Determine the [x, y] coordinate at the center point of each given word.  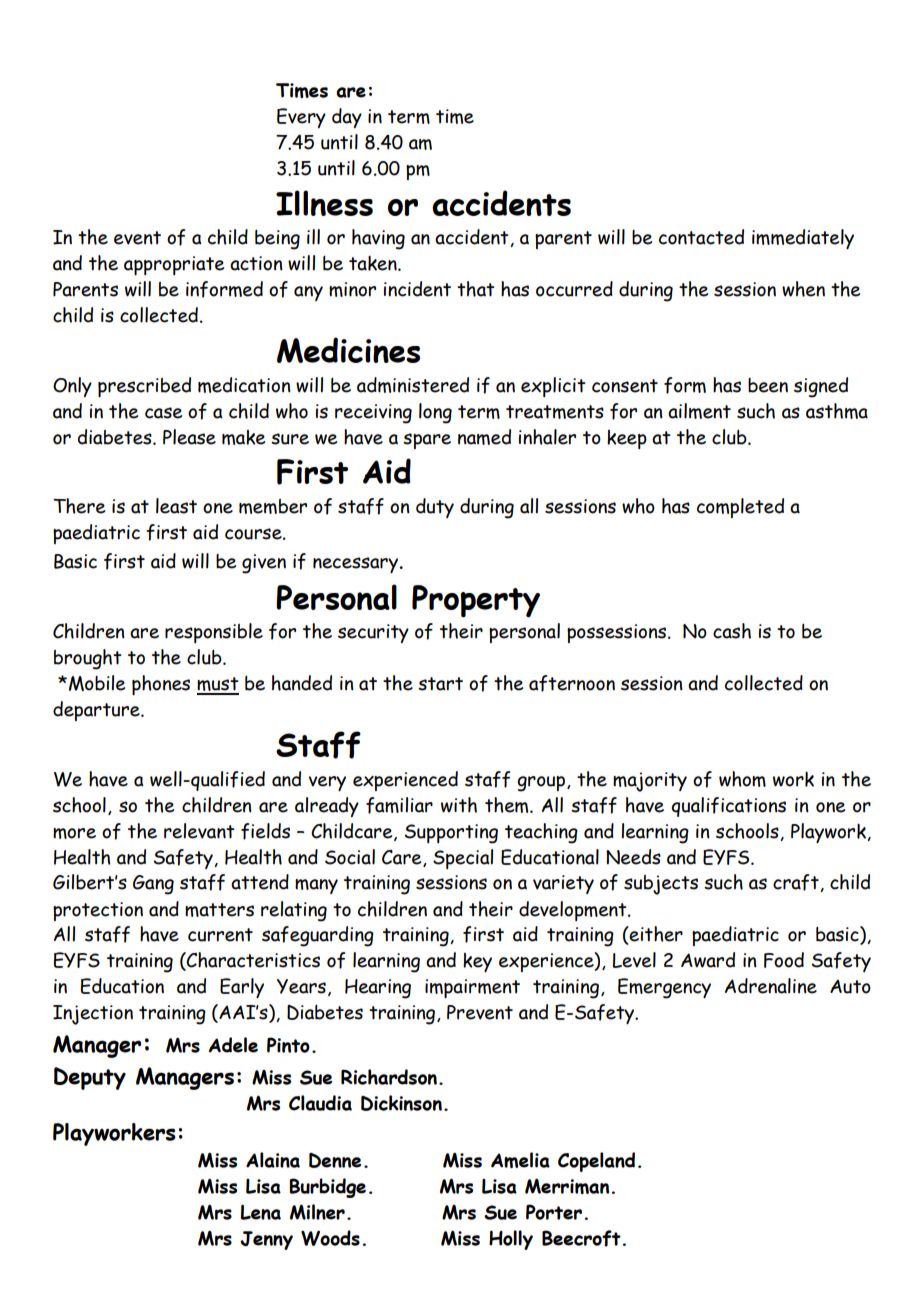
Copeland [596, 1162]
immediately [803, 239]
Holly [511, 1240]
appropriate [174, 265]
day [347, 118]
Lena [260, 1212]
